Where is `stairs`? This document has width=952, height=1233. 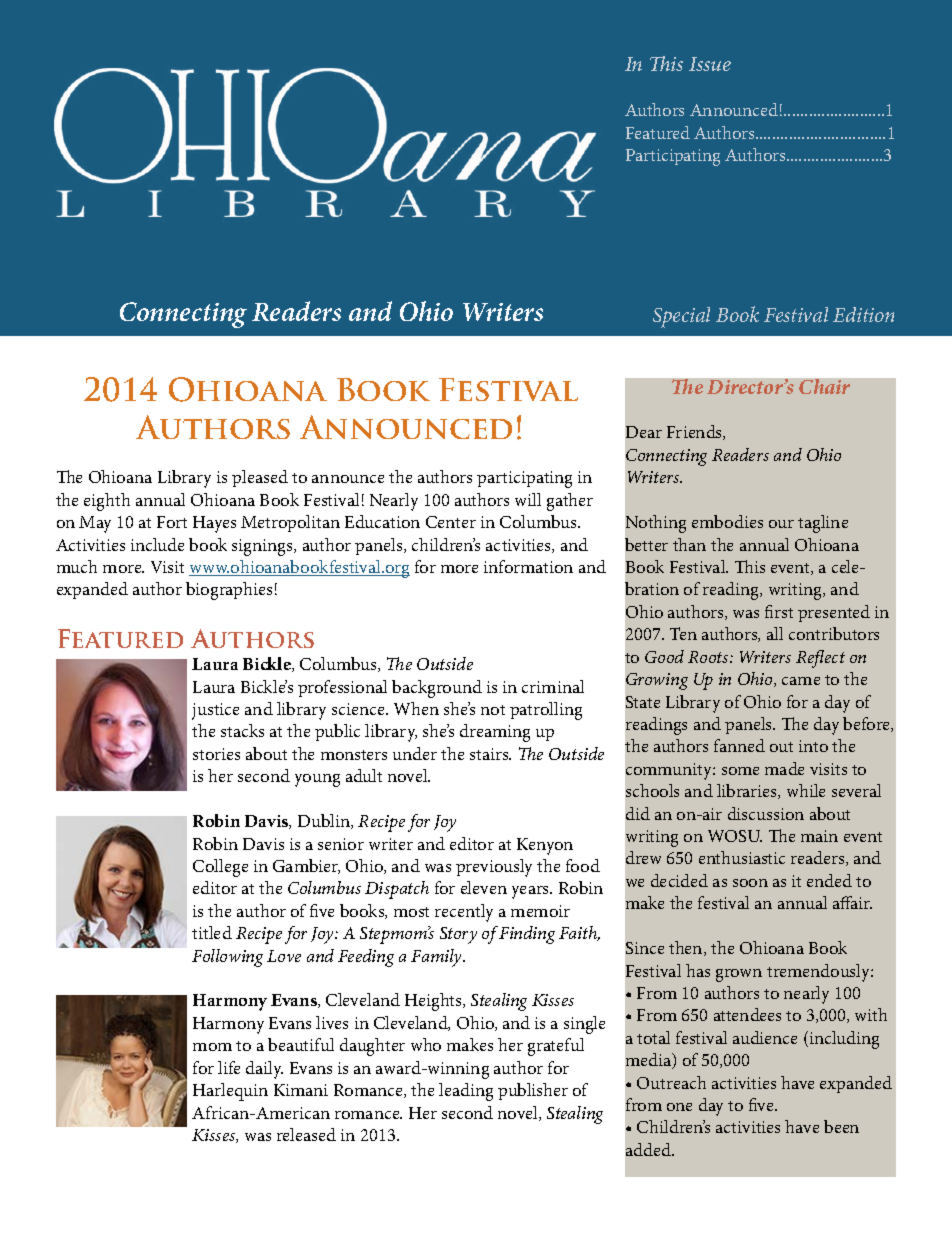 stairs is located at coordinates (490, 754).
